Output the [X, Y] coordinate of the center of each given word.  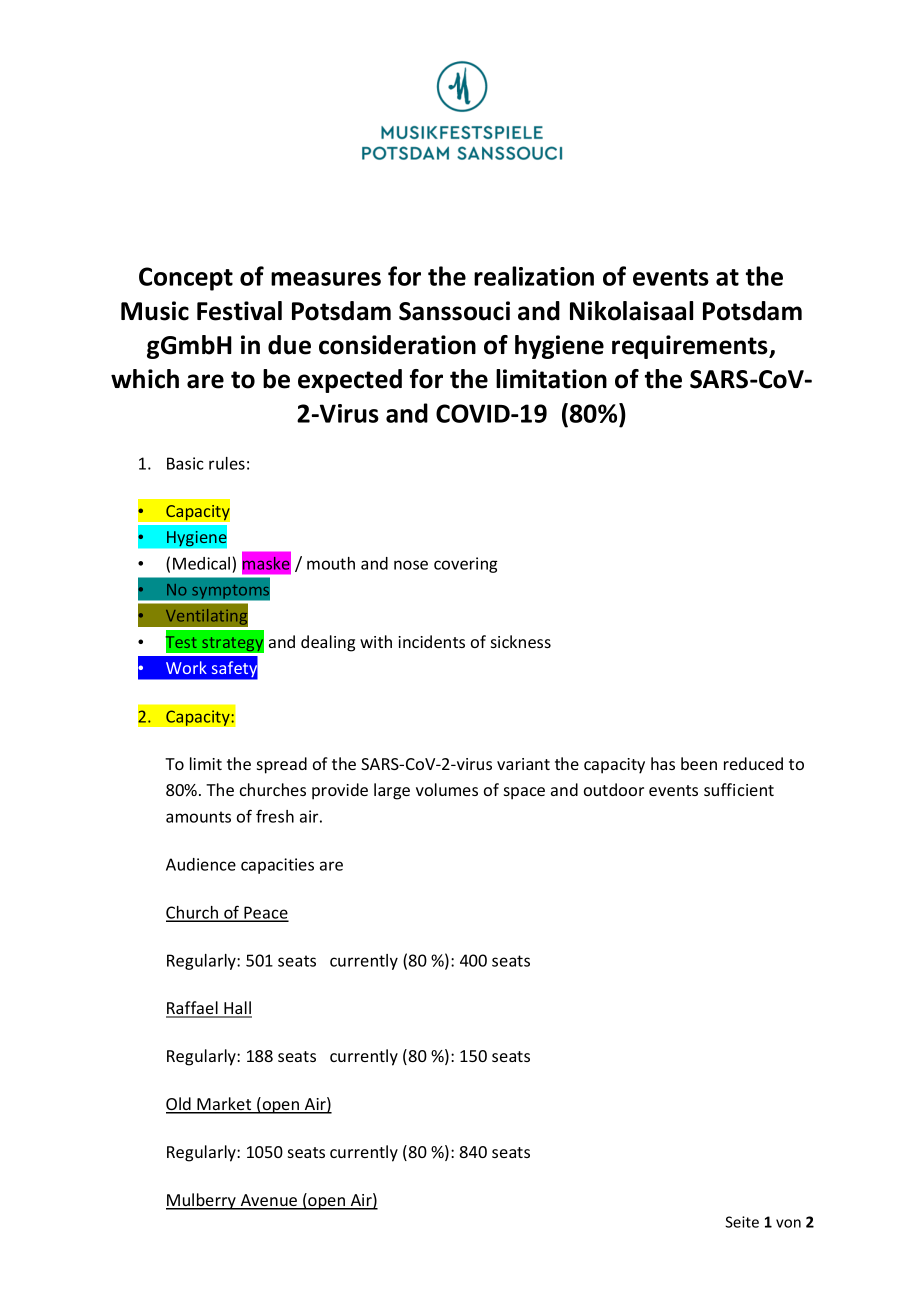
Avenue [269, 1201]
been [699, 763]
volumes [447, 789]
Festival [239, 311]
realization [534, 276]
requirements [691, 347]
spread [282, 765]
